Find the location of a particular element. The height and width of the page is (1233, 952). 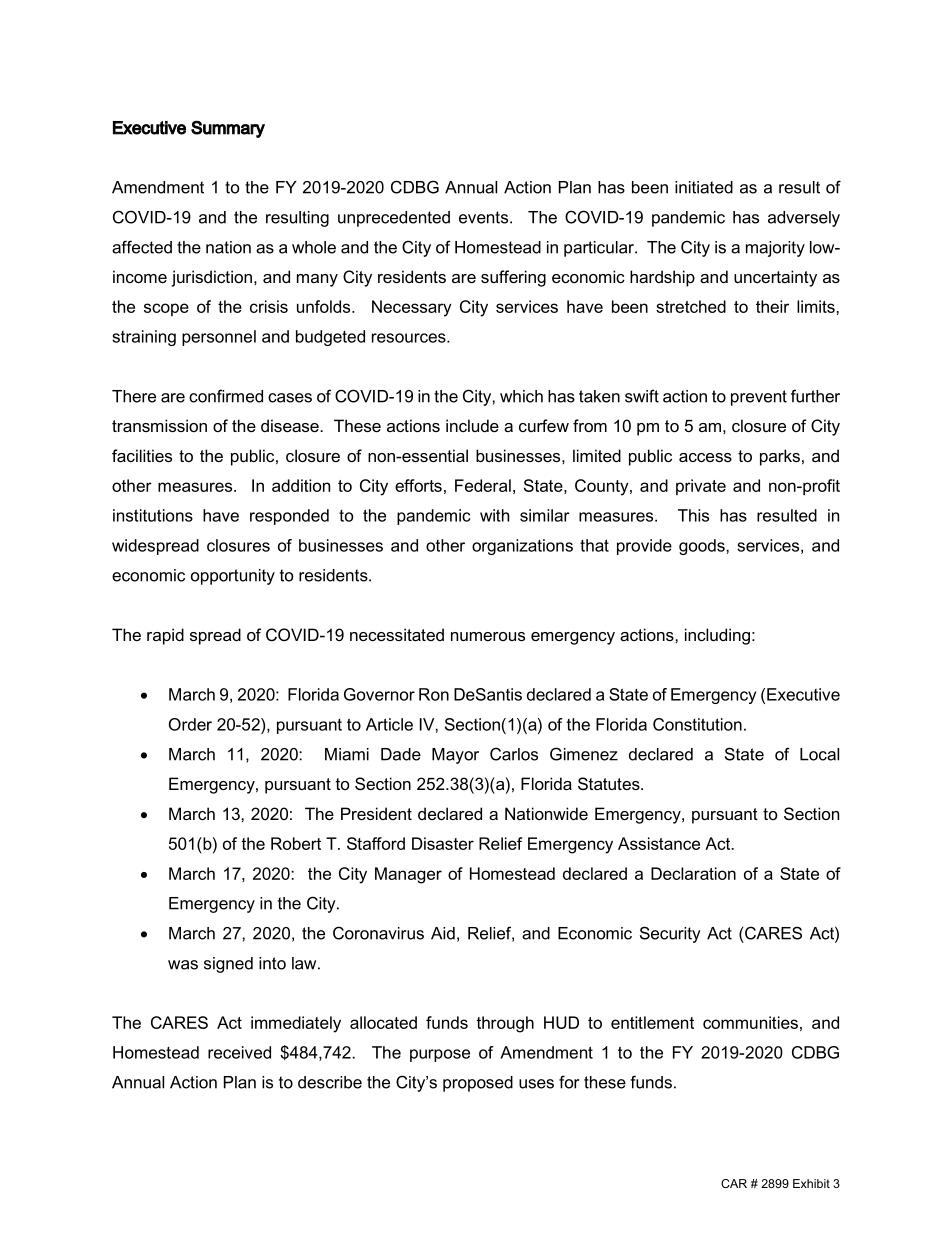

Summary is located at coordinates (228, 129).
